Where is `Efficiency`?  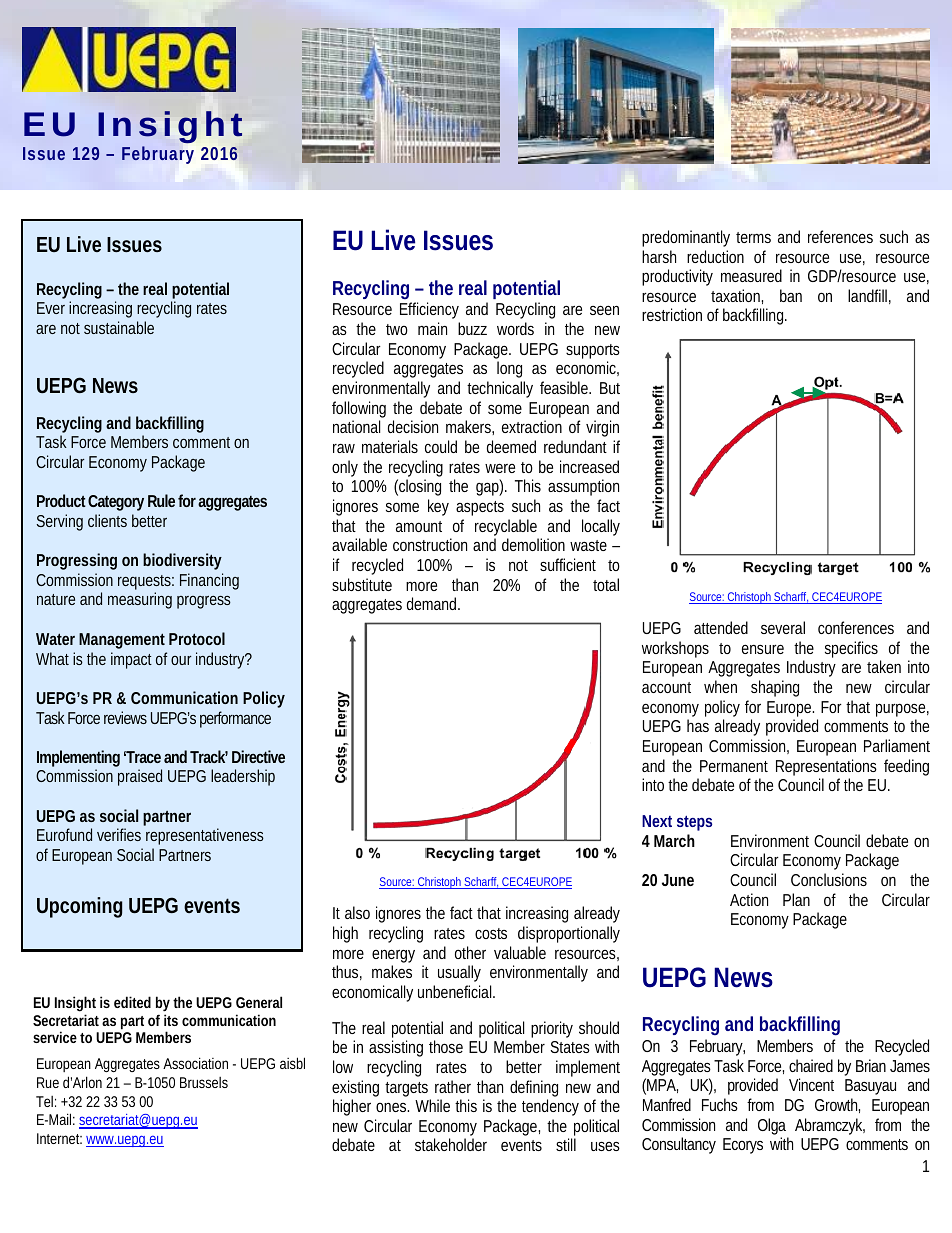
Efficiency is located at coordinates (429, 310).
